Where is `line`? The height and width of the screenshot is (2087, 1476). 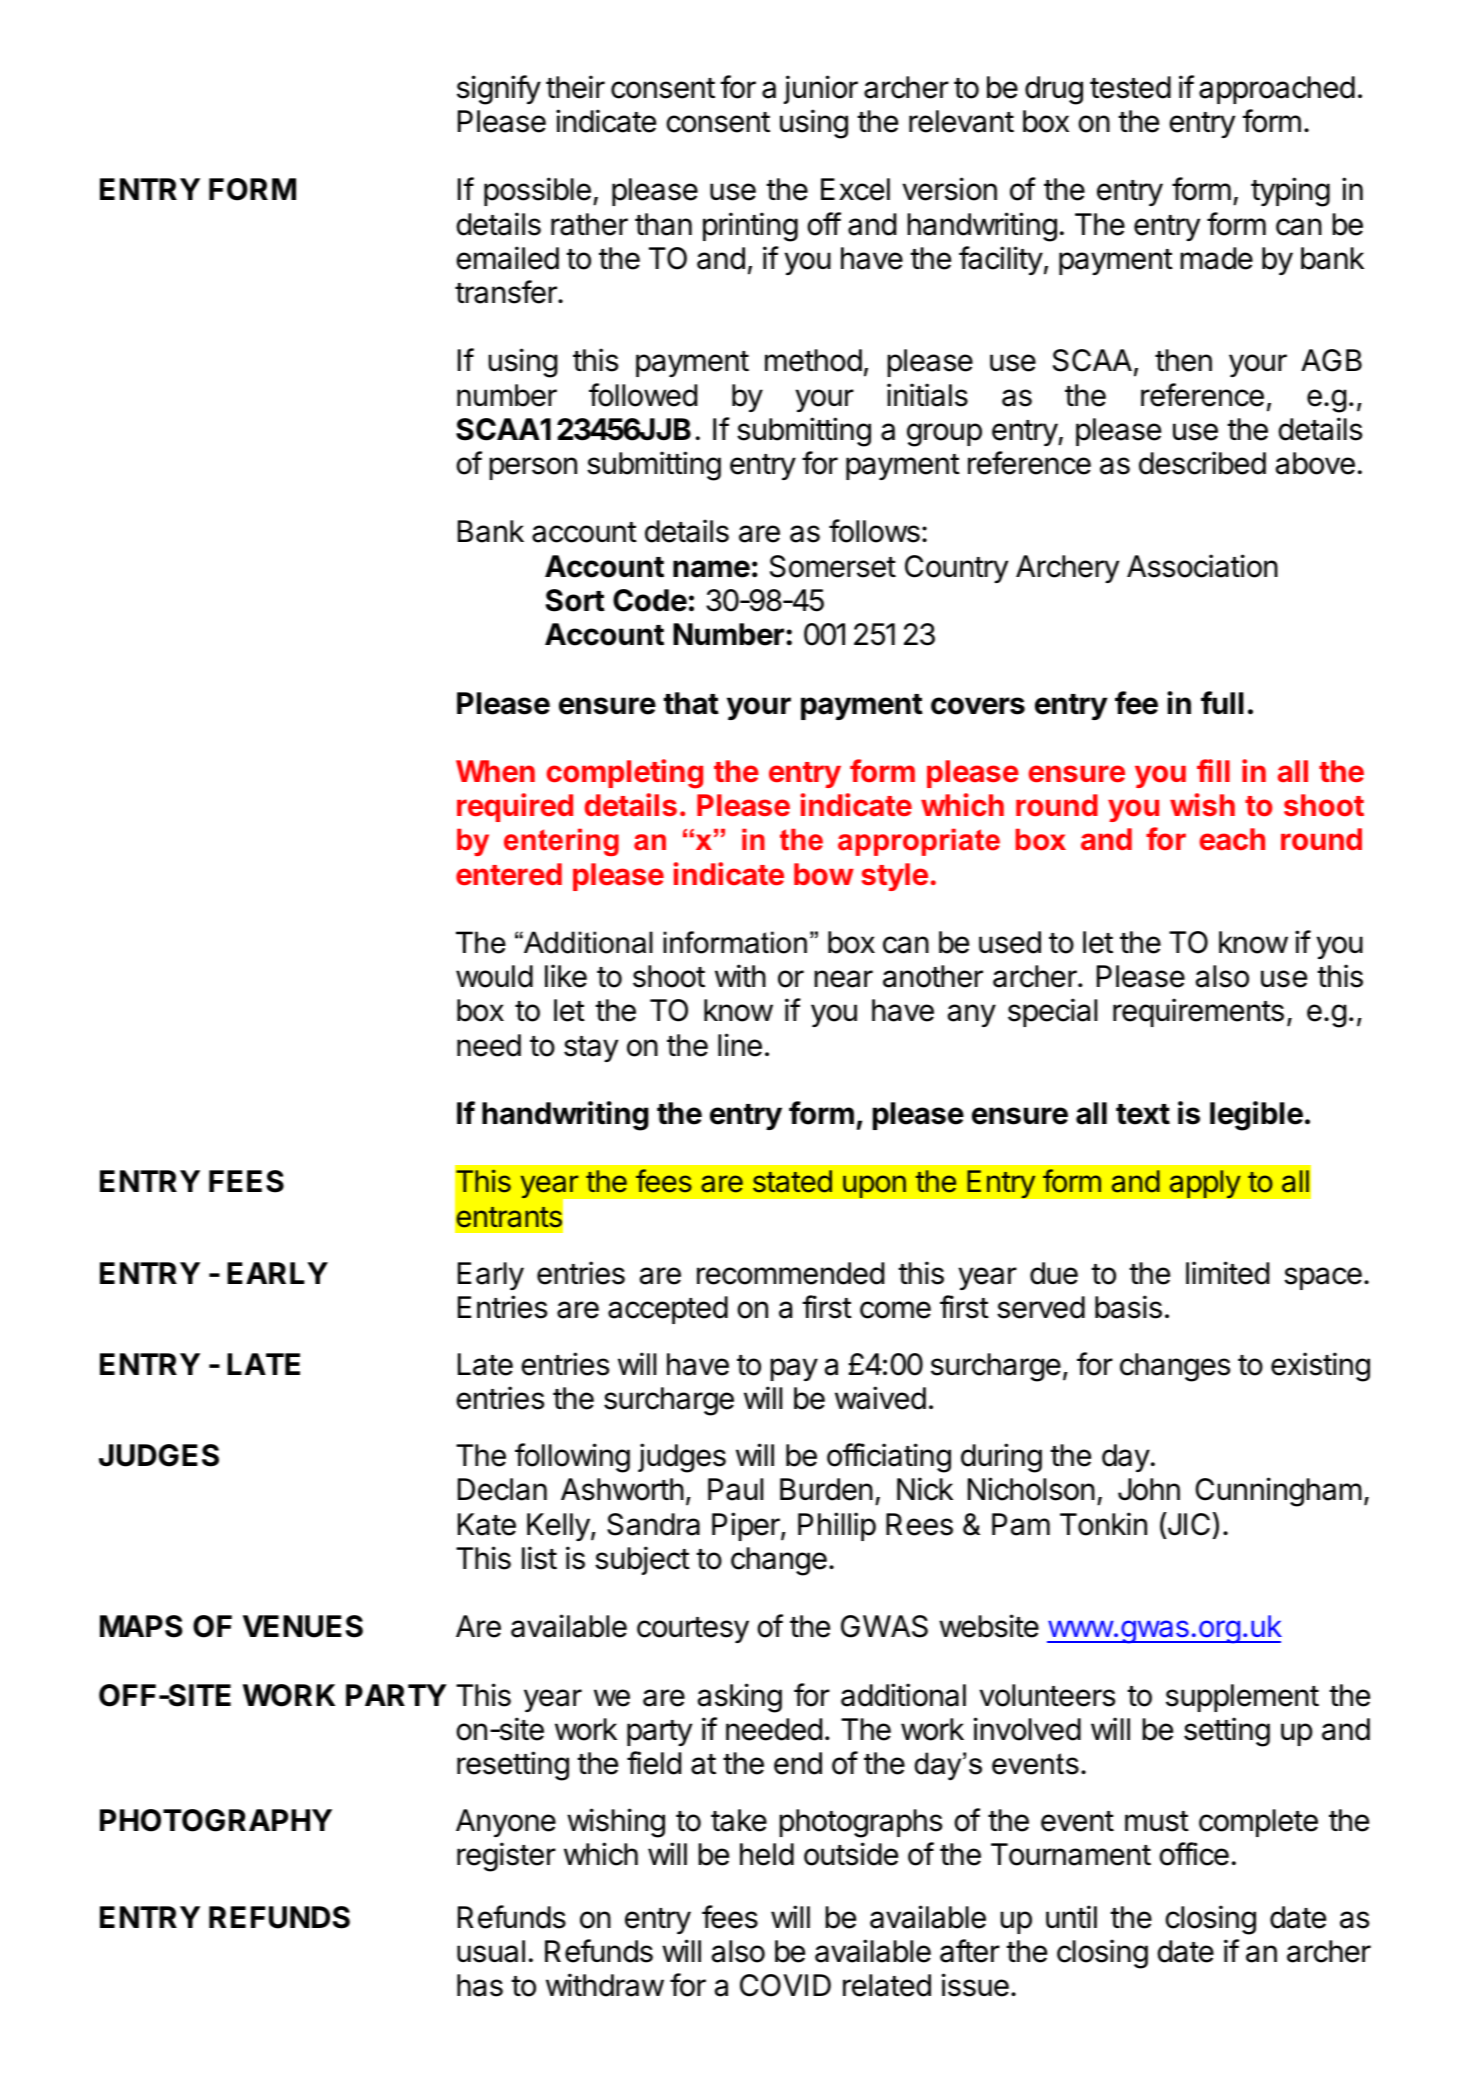 line is located at coordinates (740, 1045).
